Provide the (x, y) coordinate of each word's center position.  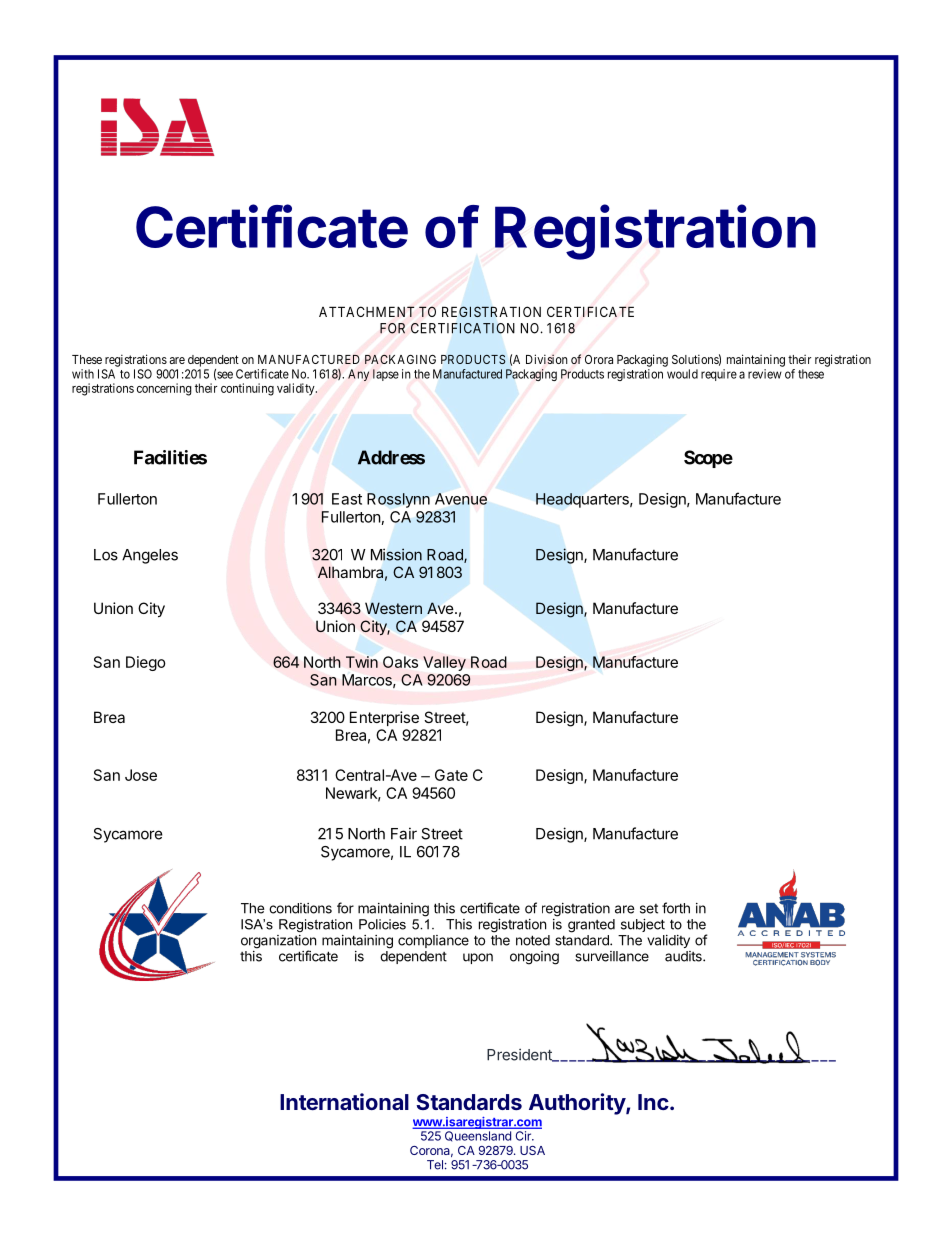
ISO (143, 374)
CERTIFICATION (463, 328)
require (719, 375)
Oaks (400, 662)
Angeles (150, 556)
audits (684, 956)
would (682, 374)
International (344, 1101)
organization (278, 943)
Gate (451, 775)
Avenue (461, 499)
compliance (433, 941)
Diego (146, 663)
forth (676, 908)
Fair (404, 833)
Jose (141, 775)
